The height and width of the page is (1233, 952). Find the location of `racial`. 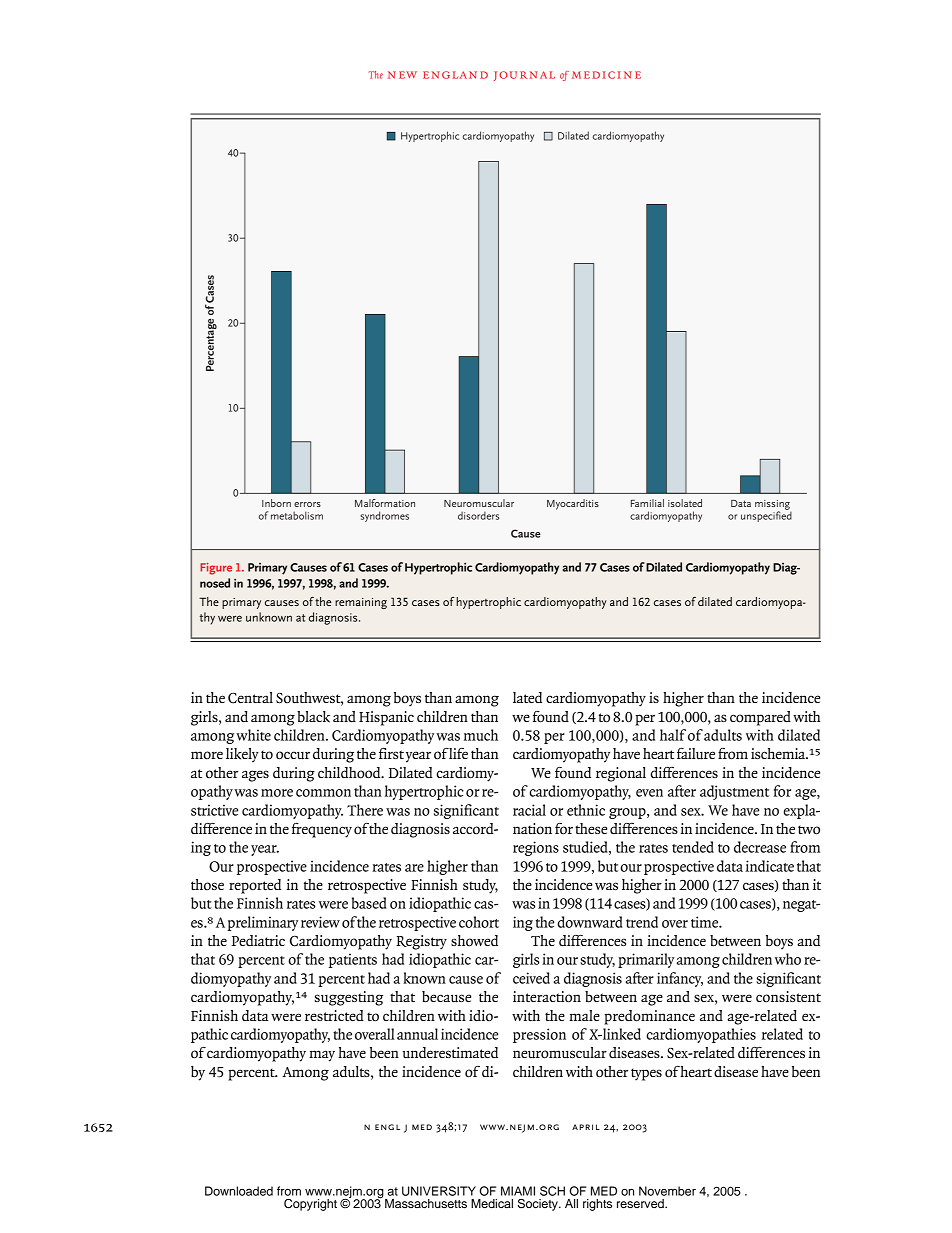

racial is located at coordinates (529, 810).
